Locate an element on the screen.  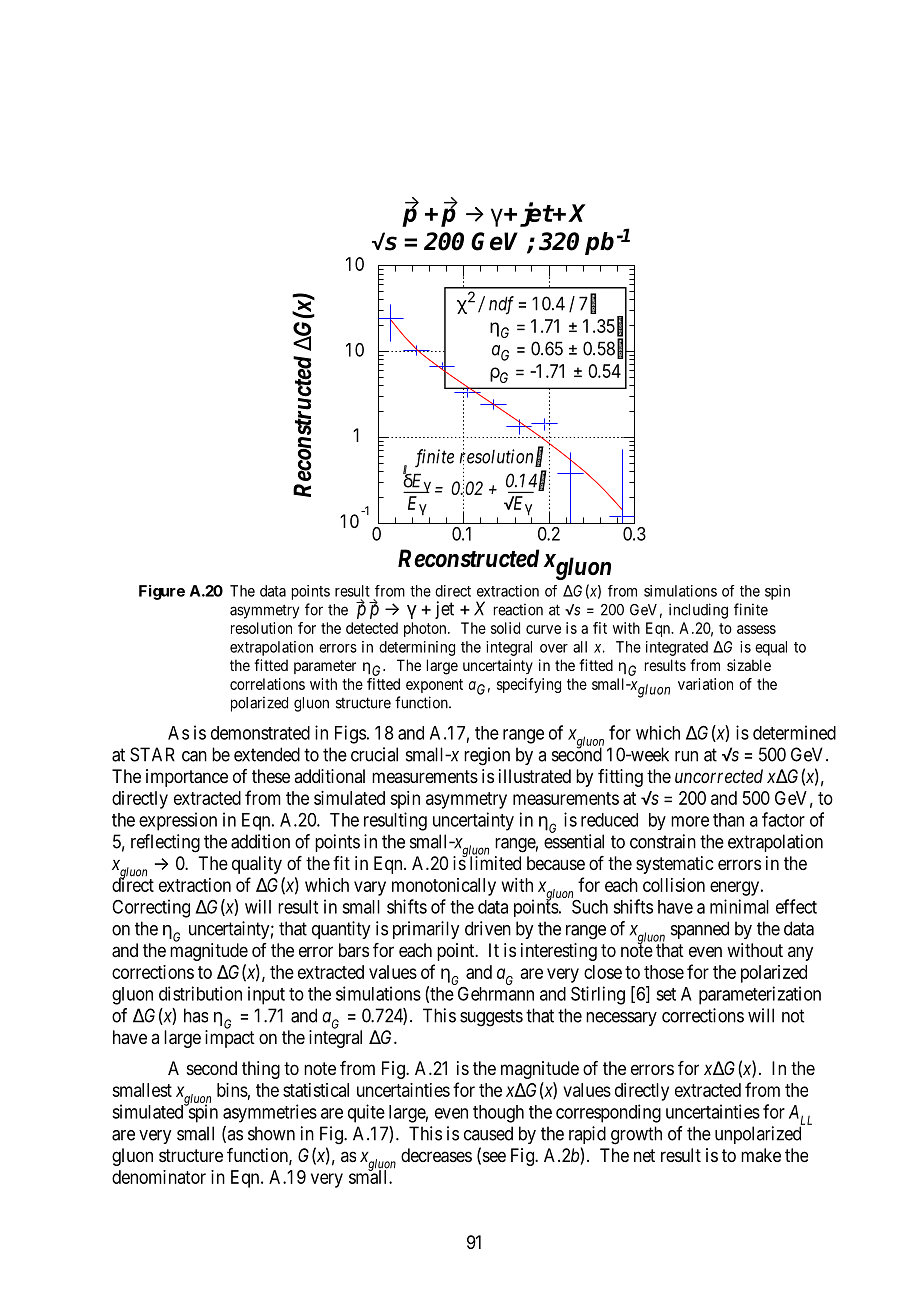
spanned is located at coordinates (700, 930).
